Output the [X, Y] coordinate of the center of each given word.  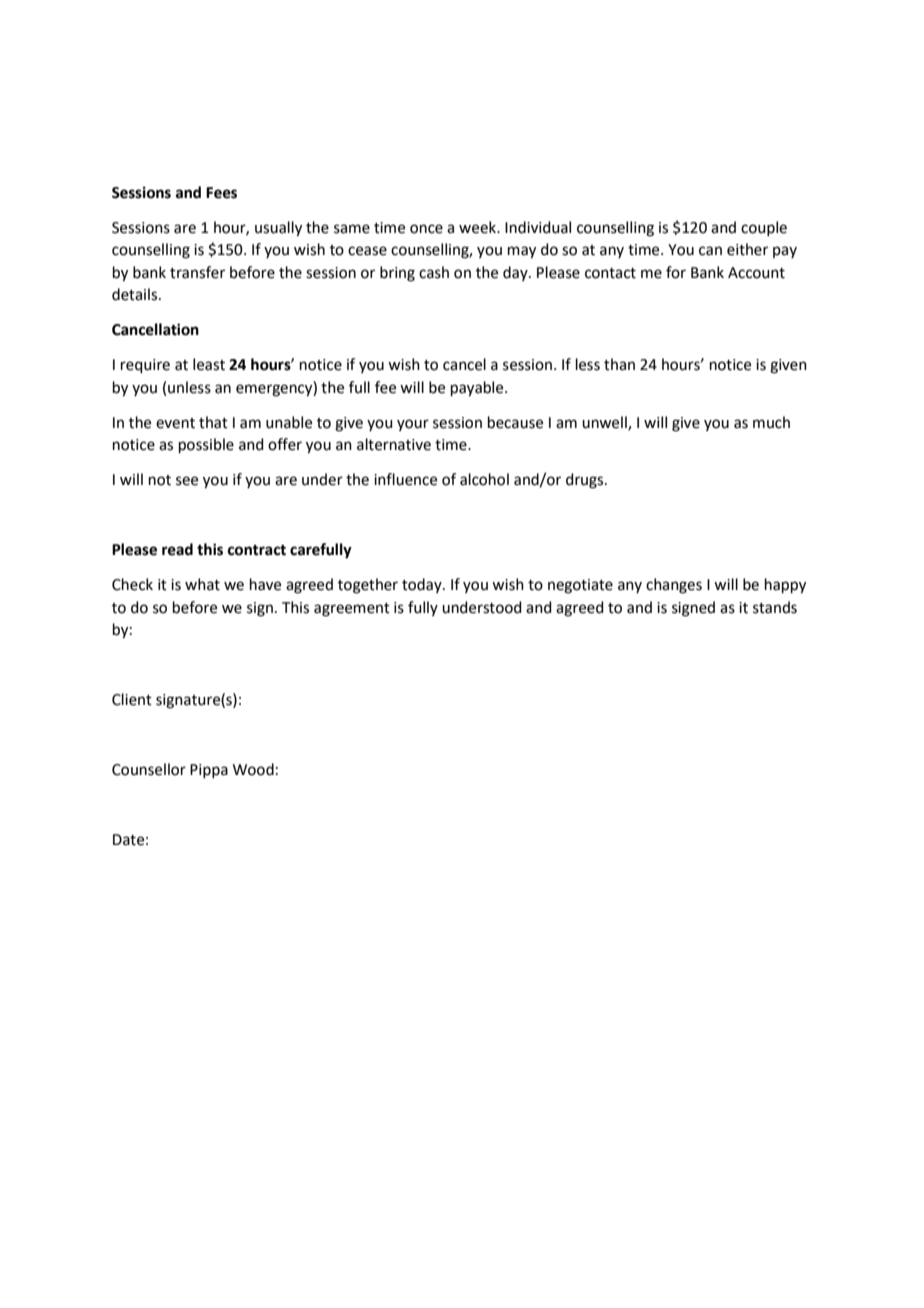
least [209, 364]
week [478, 227]
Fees [221, 193]
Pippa [209, 771]
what [202, 584]
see [187, 481]
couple [764, 228]
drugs [586, 481]
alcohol [484, 479]
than [619, 364]
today [423, 585]
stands [775, 607]
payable [478, 389]
